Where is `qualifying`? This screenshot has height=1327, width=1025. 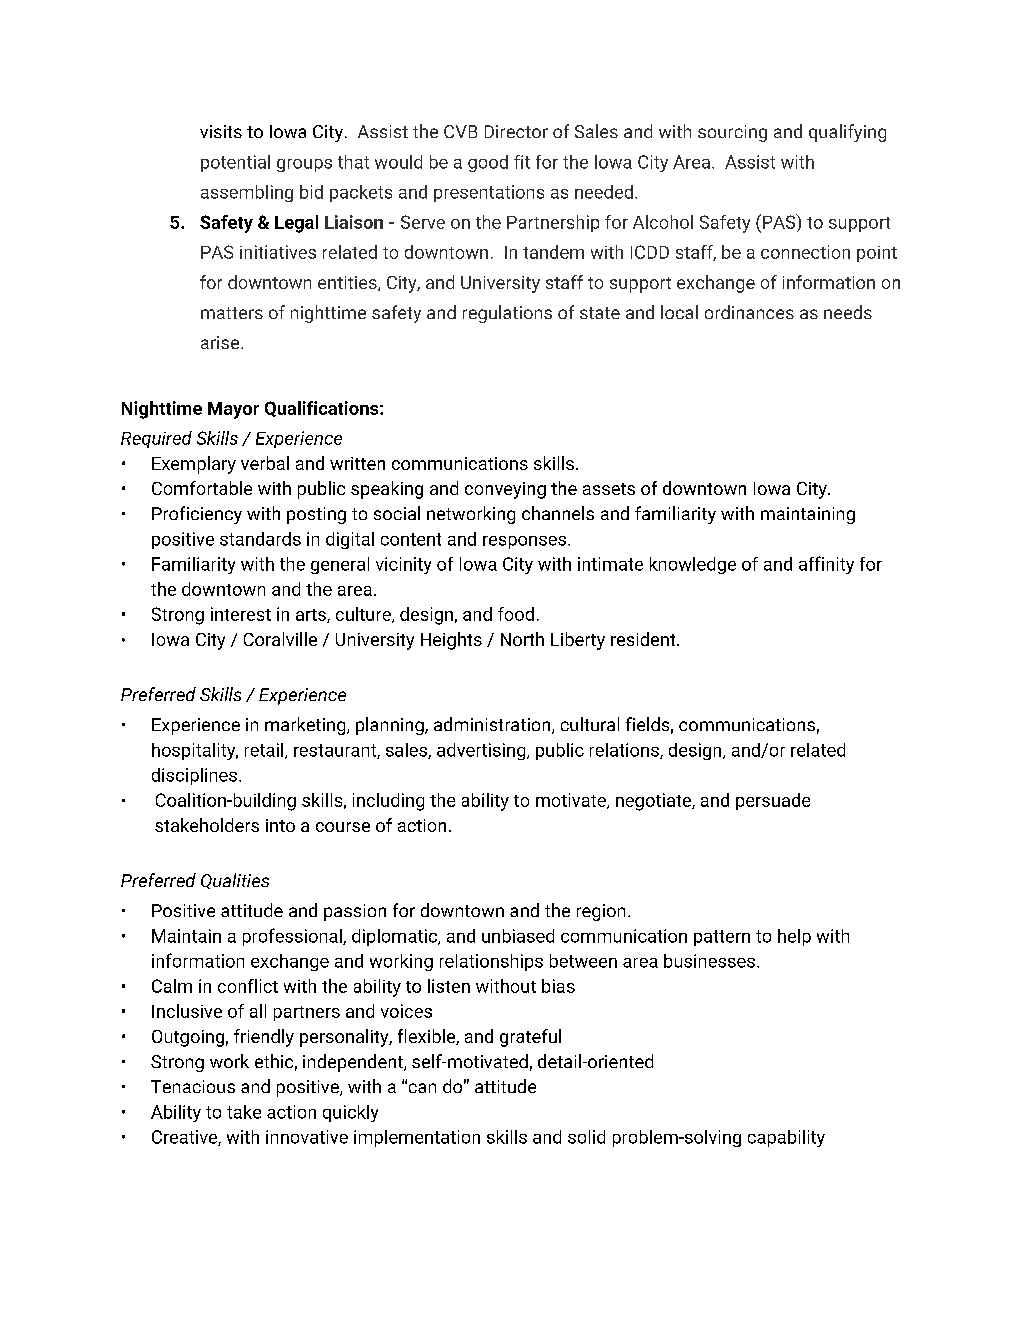 qualifying is located at coordinates (847, 133).
